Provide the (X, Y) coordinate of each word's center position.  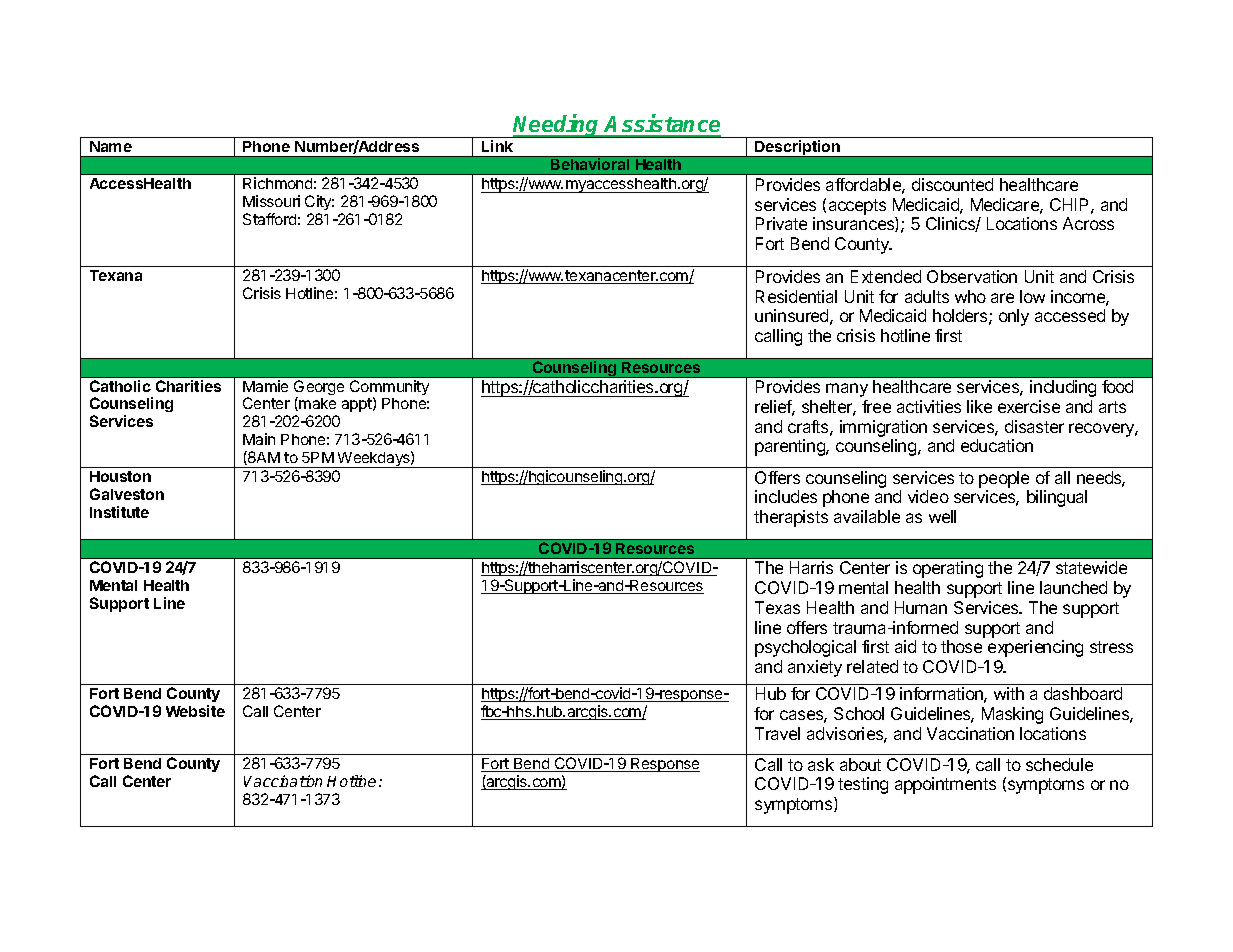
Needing (557, 126)
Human (921, 607)
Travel (777, 733)
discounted (952, 184)
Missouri (271, 201)
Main (259, 439)
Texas (777, 607)
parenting (791, 447)
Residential (796, 296)
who (970, 296)
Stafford (269, 219)
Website (195, 711)
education (997, 445)
